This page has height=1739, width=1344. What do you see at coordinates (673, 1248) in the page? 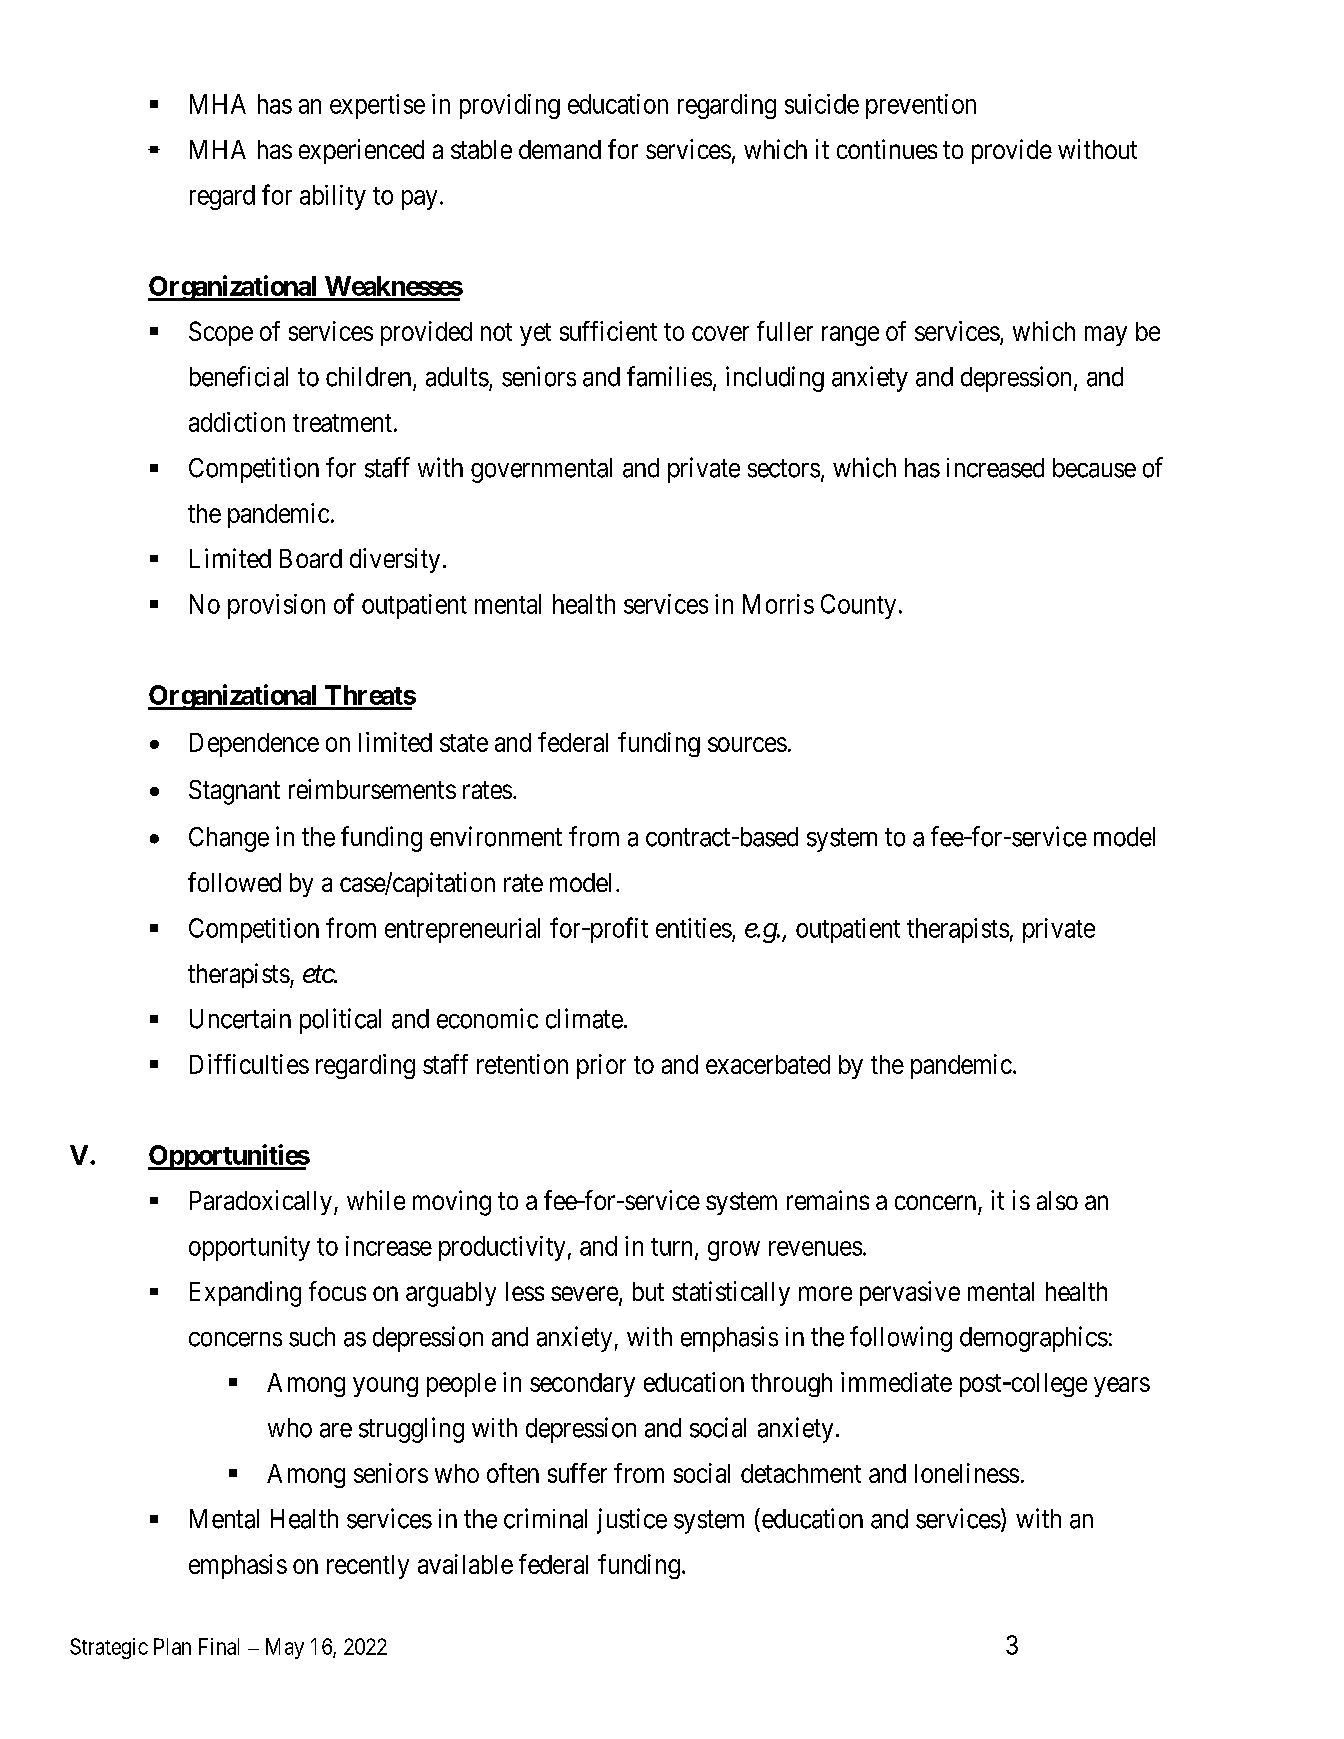
I see `turn` at bounding box center [673, 1248].
